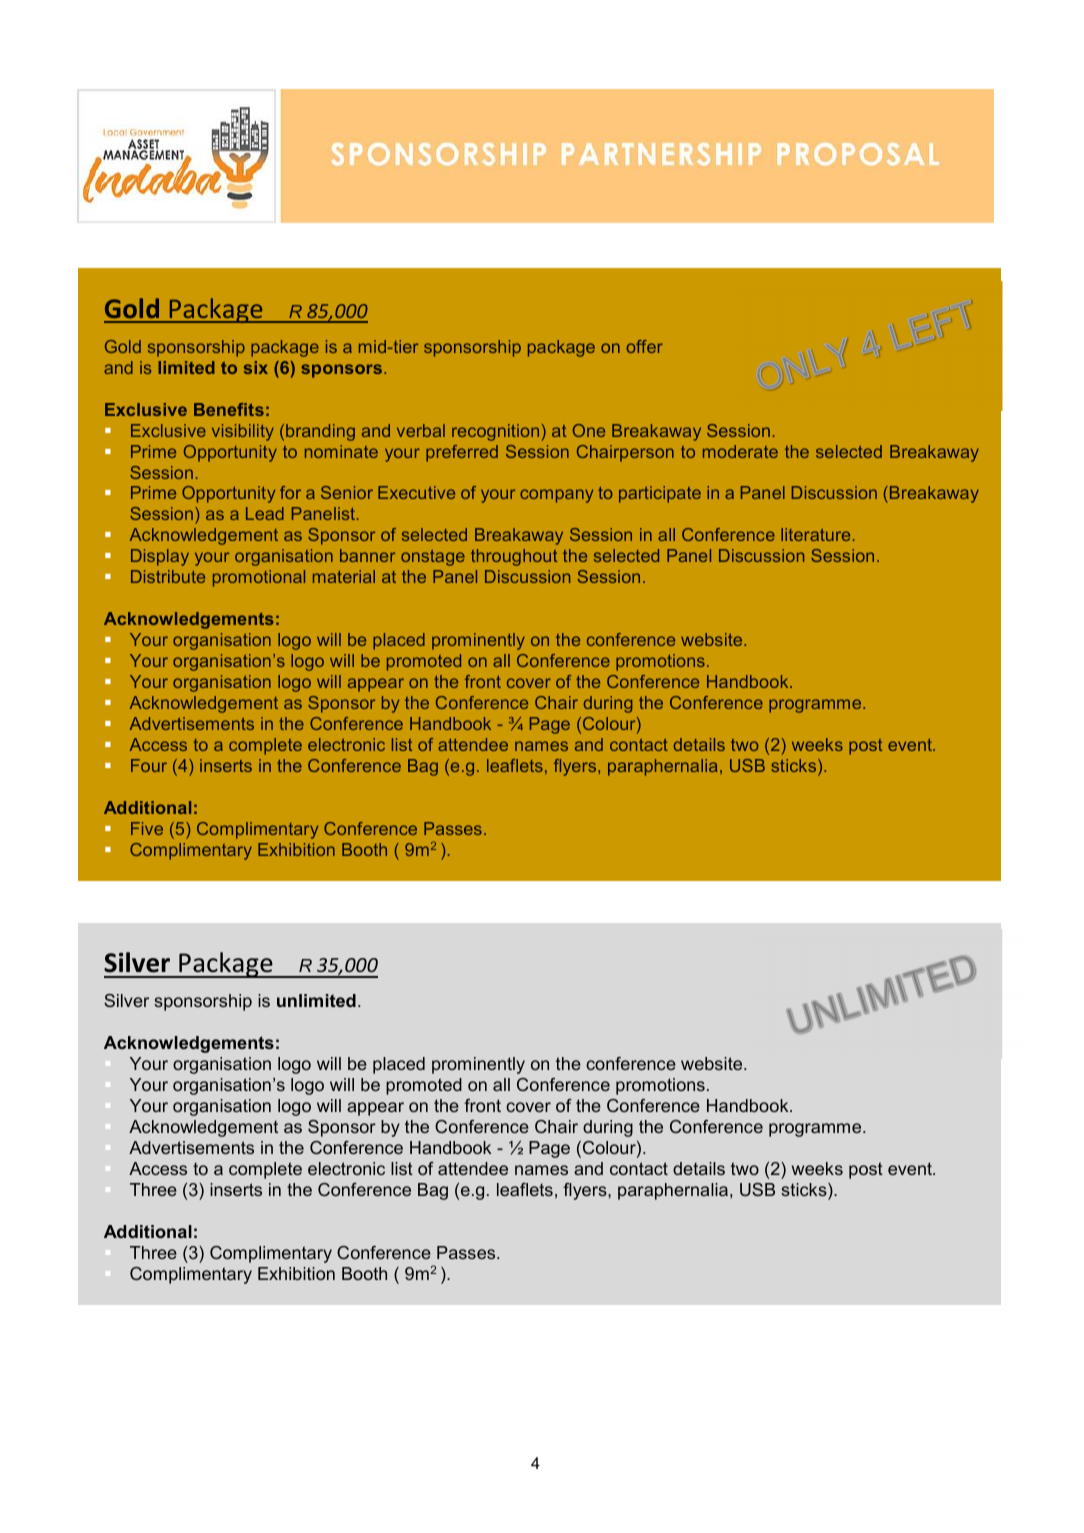 The width and height of the image is (1084, 1533). What do you see at coordinates (149, 765) in the image?
I see `Four` at bounding box center [149, 765].
